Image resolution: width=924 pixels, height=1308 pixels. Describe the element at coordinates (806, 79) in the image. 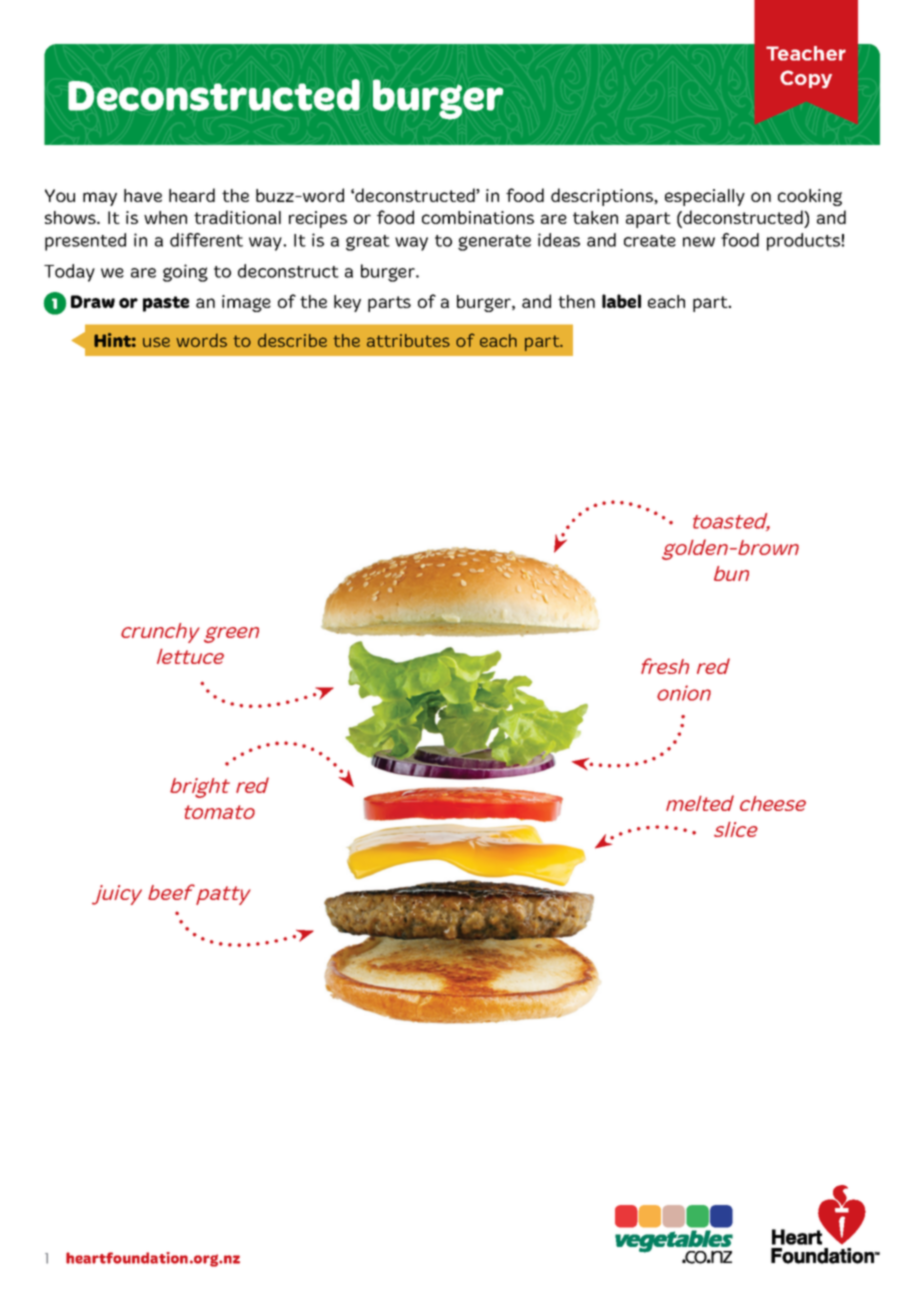

I see `Copy` at that location.
